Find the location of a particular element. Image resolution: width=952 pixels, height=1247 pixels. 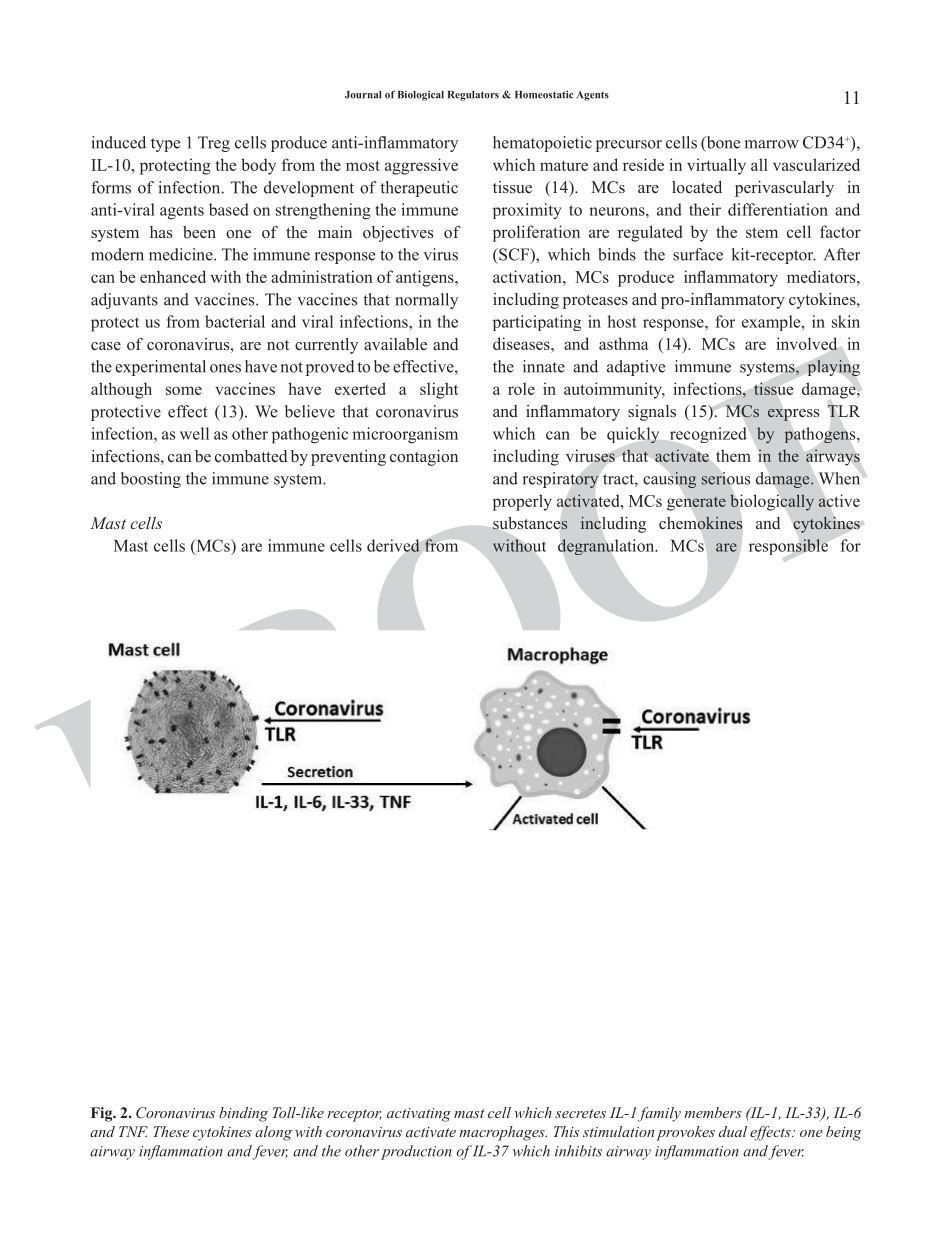

marrow is located at coordinates (772, 144).
